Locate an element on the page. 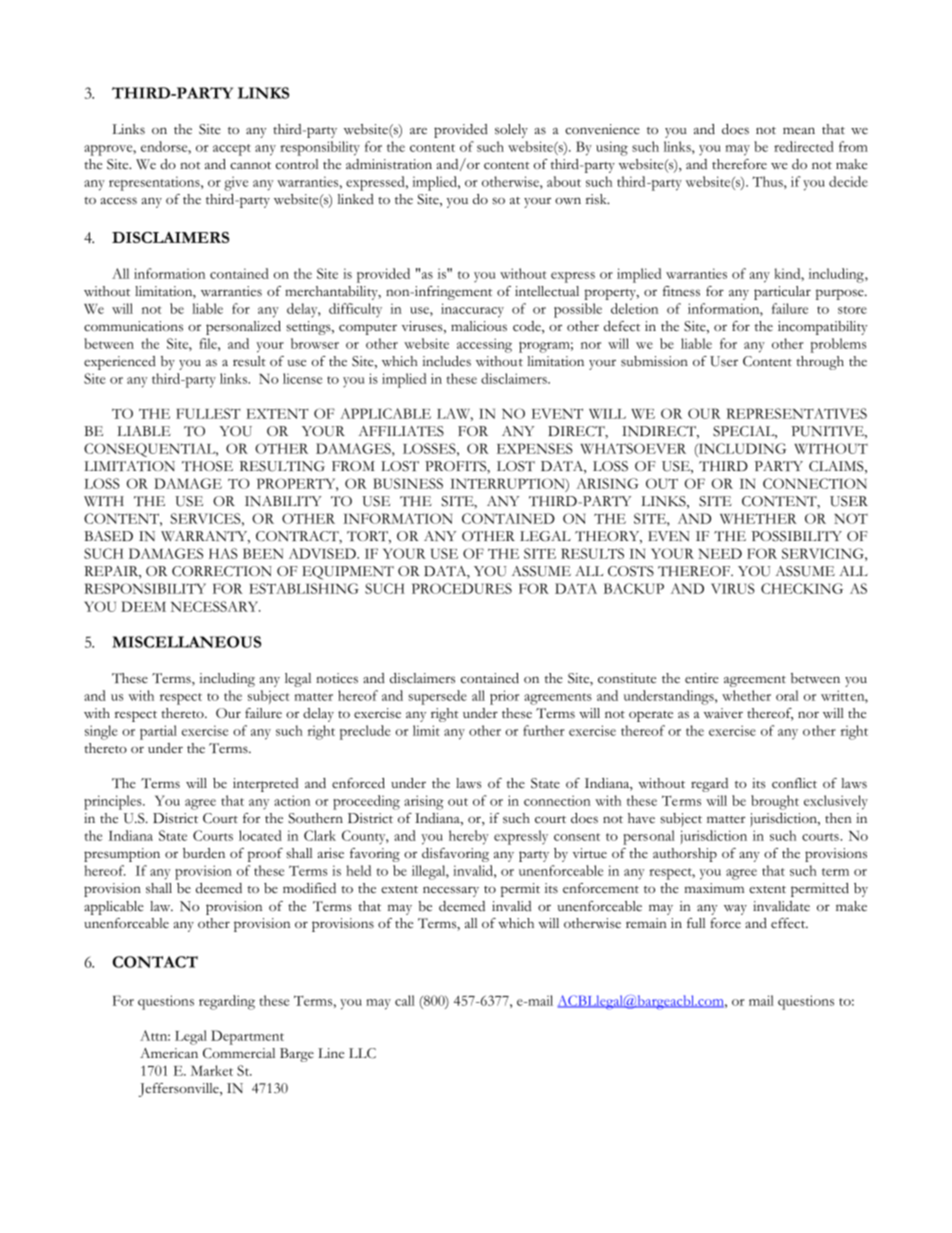 The width and height of the image is (952, 1233). PROCEDURES is located at coordinates (462, 588).
